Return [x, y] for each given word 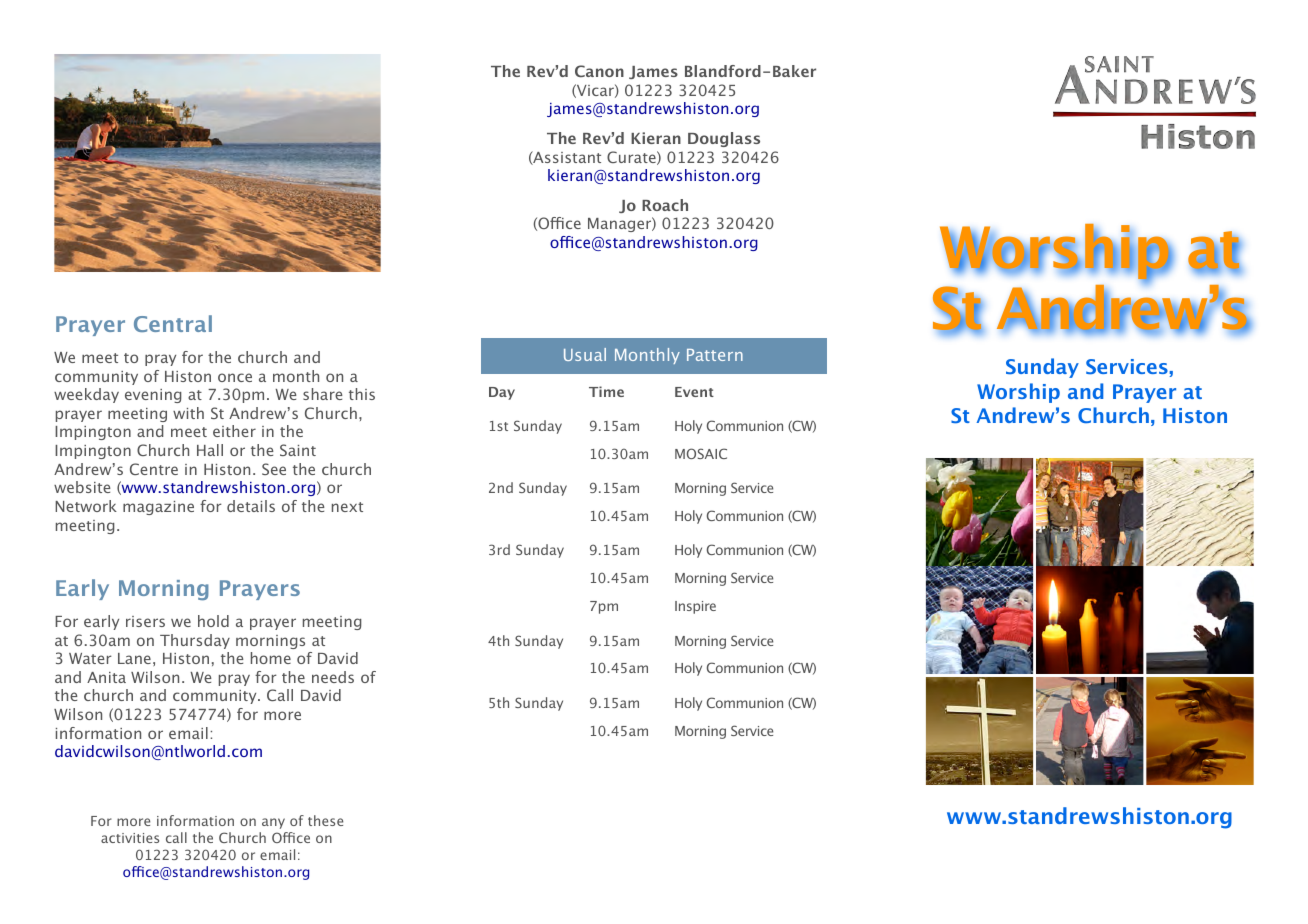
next [347, 507]
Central [173, 323]
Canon [599, 71]
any [273, 823]
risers [145, 621]
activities [130, 838]
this [362, 394]
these [325, 820]
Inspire [695, 607]
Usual [585, 354]
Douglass [724, 139]
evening [153, 396]
